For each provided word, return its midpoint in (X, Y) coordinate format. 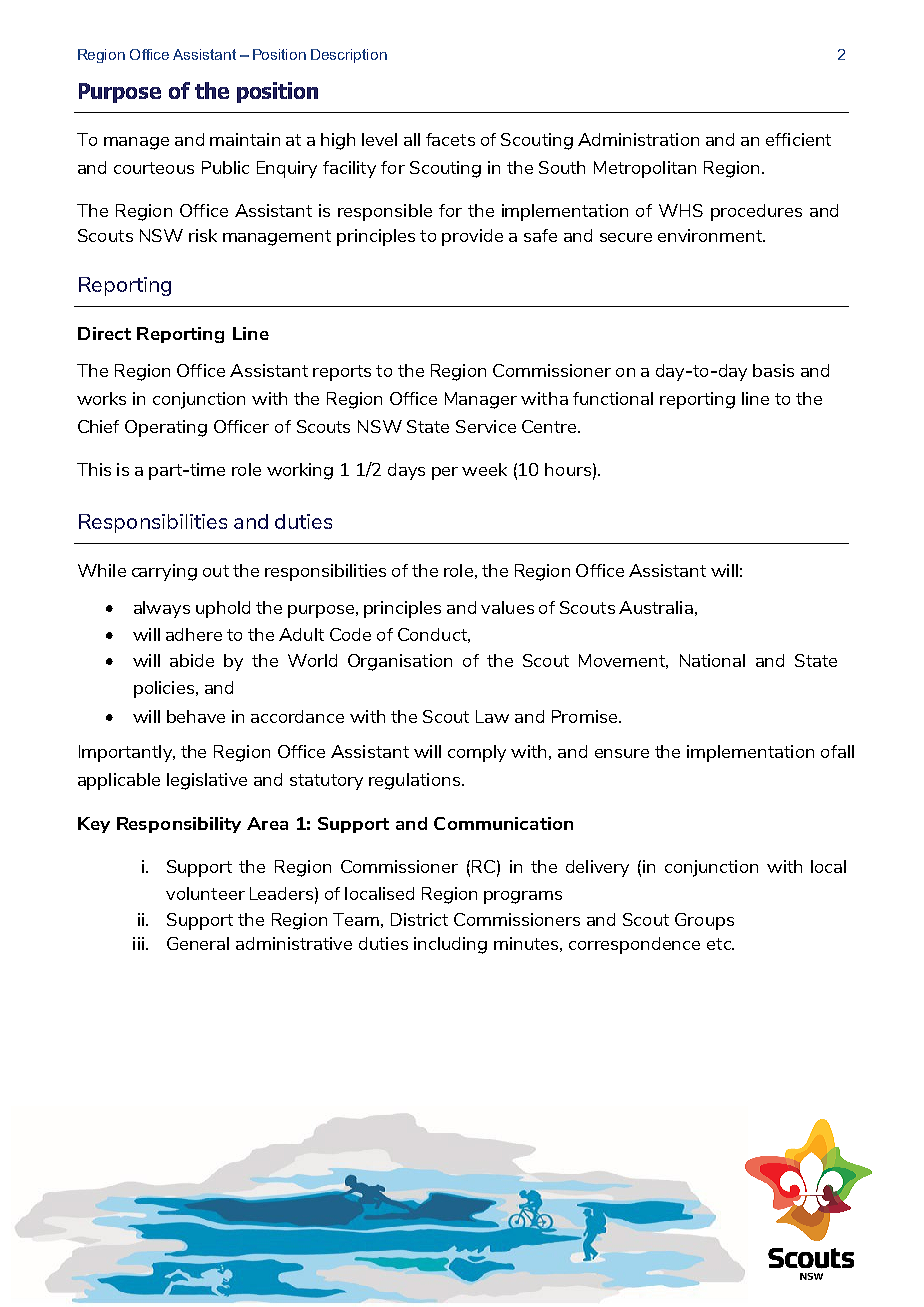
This (94, 469)
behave (196, 716)
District (419, 919)
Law (492, 716)
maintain (245, 139)
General (198, 943)
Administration (638, 139)
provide (472, 237)
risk (203, 235)
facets (450, 139)
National (712, 660)
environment (711, 235)
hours (568, 469)
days (406, 471)
